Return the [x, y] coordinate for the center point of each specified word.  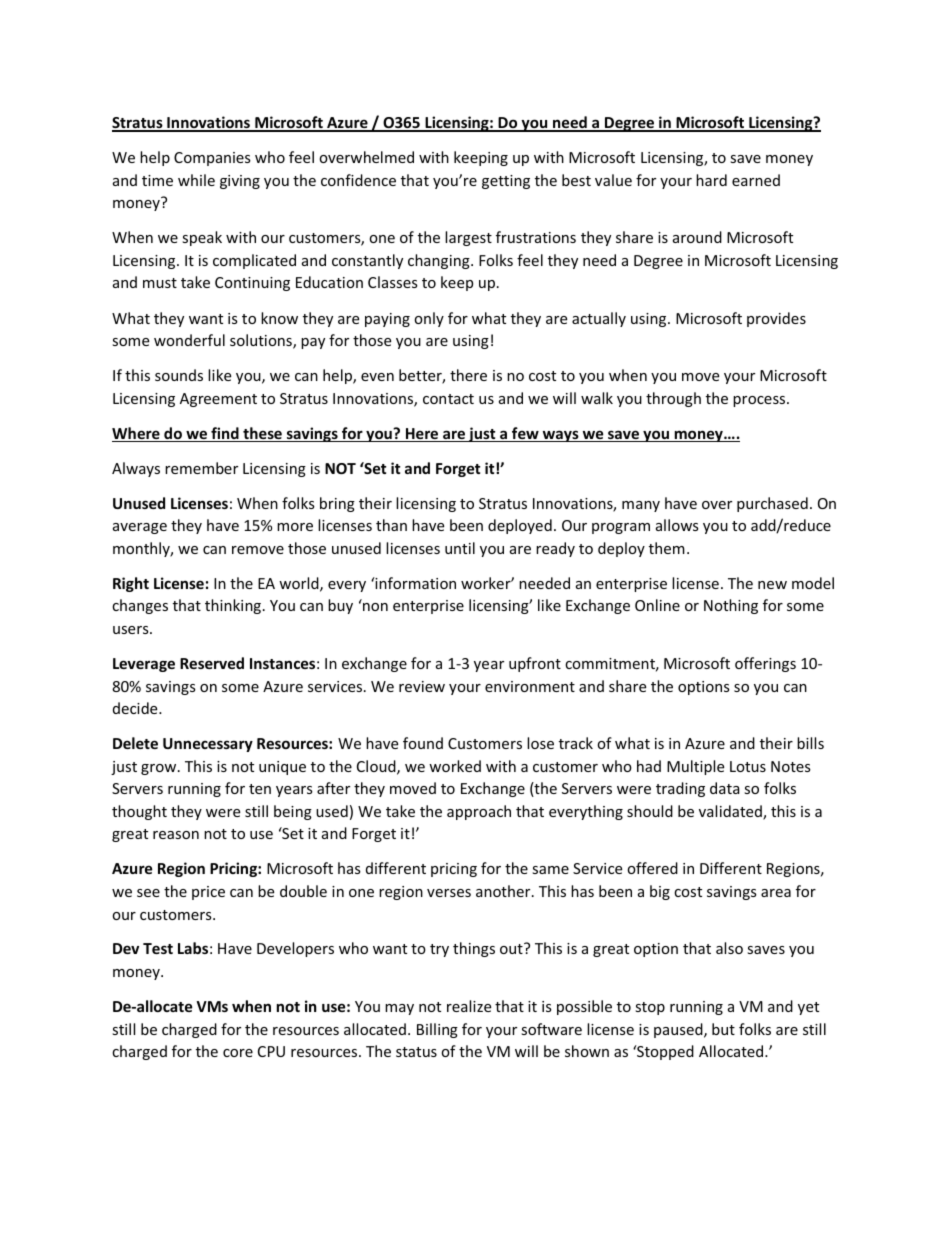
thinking [234, 606]
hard [711, 180]
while [196, 180]
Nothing [731, 606]
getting [506, 182]
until [460, 548]
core [238, 1053]
